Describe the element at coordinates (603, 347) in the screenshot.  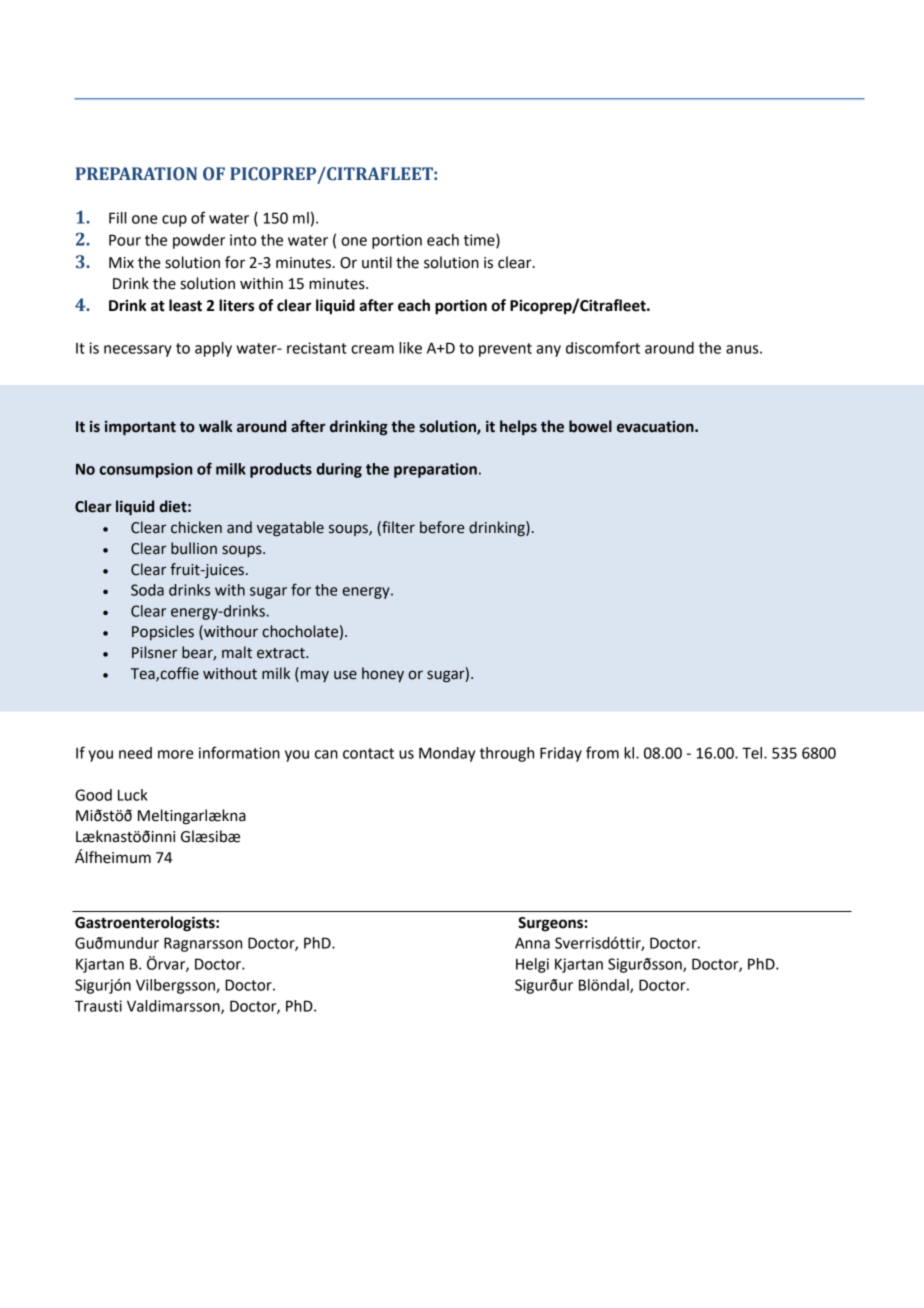
I see `discomfort` at that location.
